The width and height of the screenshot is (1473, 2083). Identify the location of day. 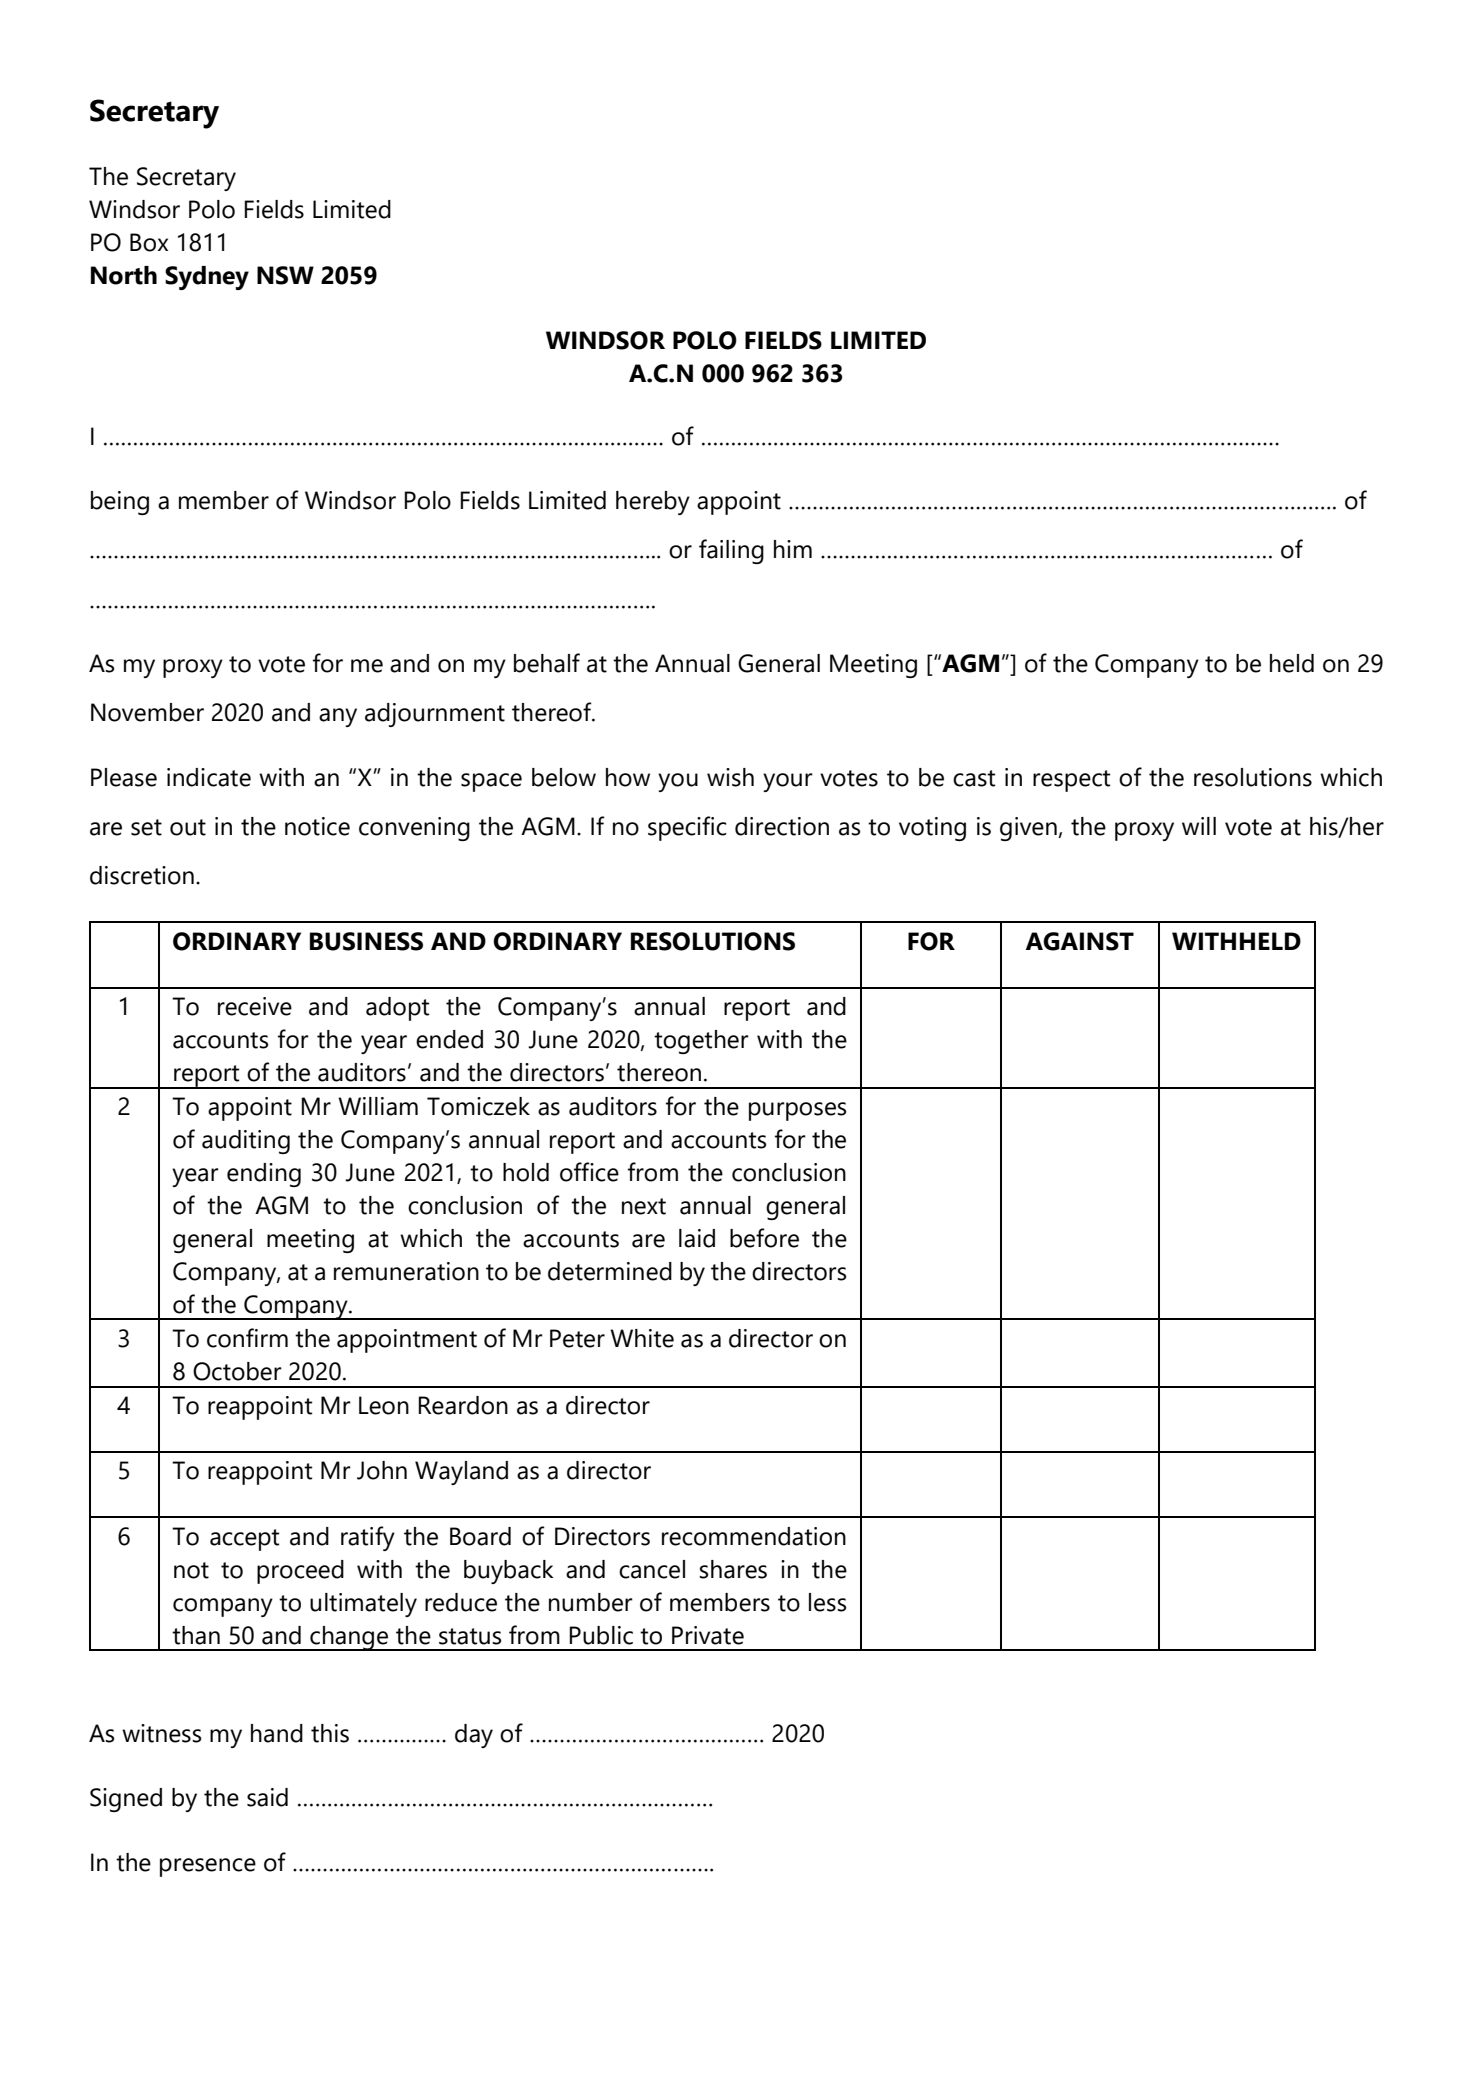
(474, 1736).
